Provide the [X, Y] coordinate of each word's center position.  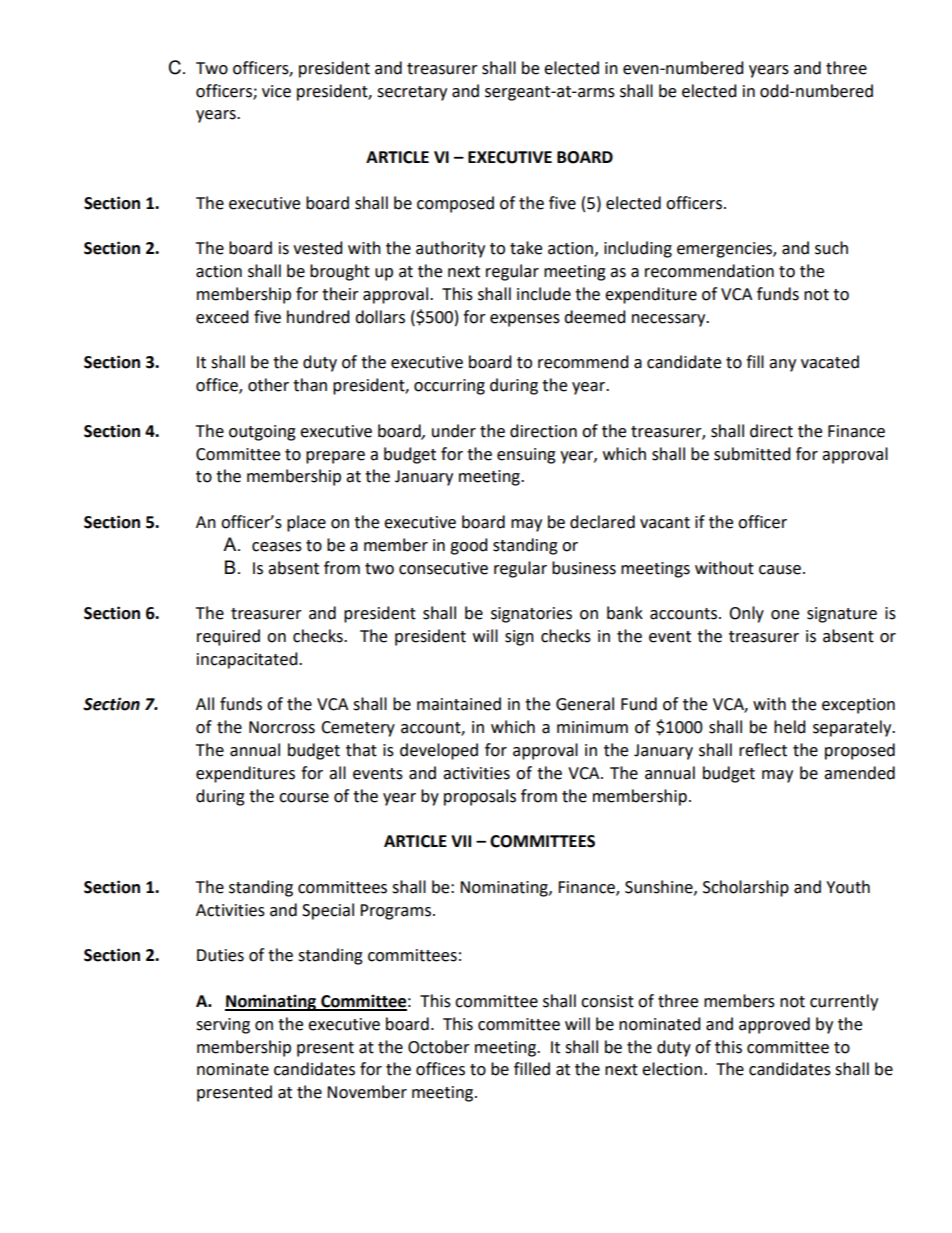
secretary [412, 93]
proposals [480, 797]
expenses [525, 320]
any [782, 365]
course [304, 798]
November [367, 1092]
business [584, 568]
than [310, 385]
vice [276, 91]
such [831, 248]
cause [780, 570]
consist [607, 1001]
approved [774, 1025]
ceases [277, 547]
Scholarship [746, 888]
